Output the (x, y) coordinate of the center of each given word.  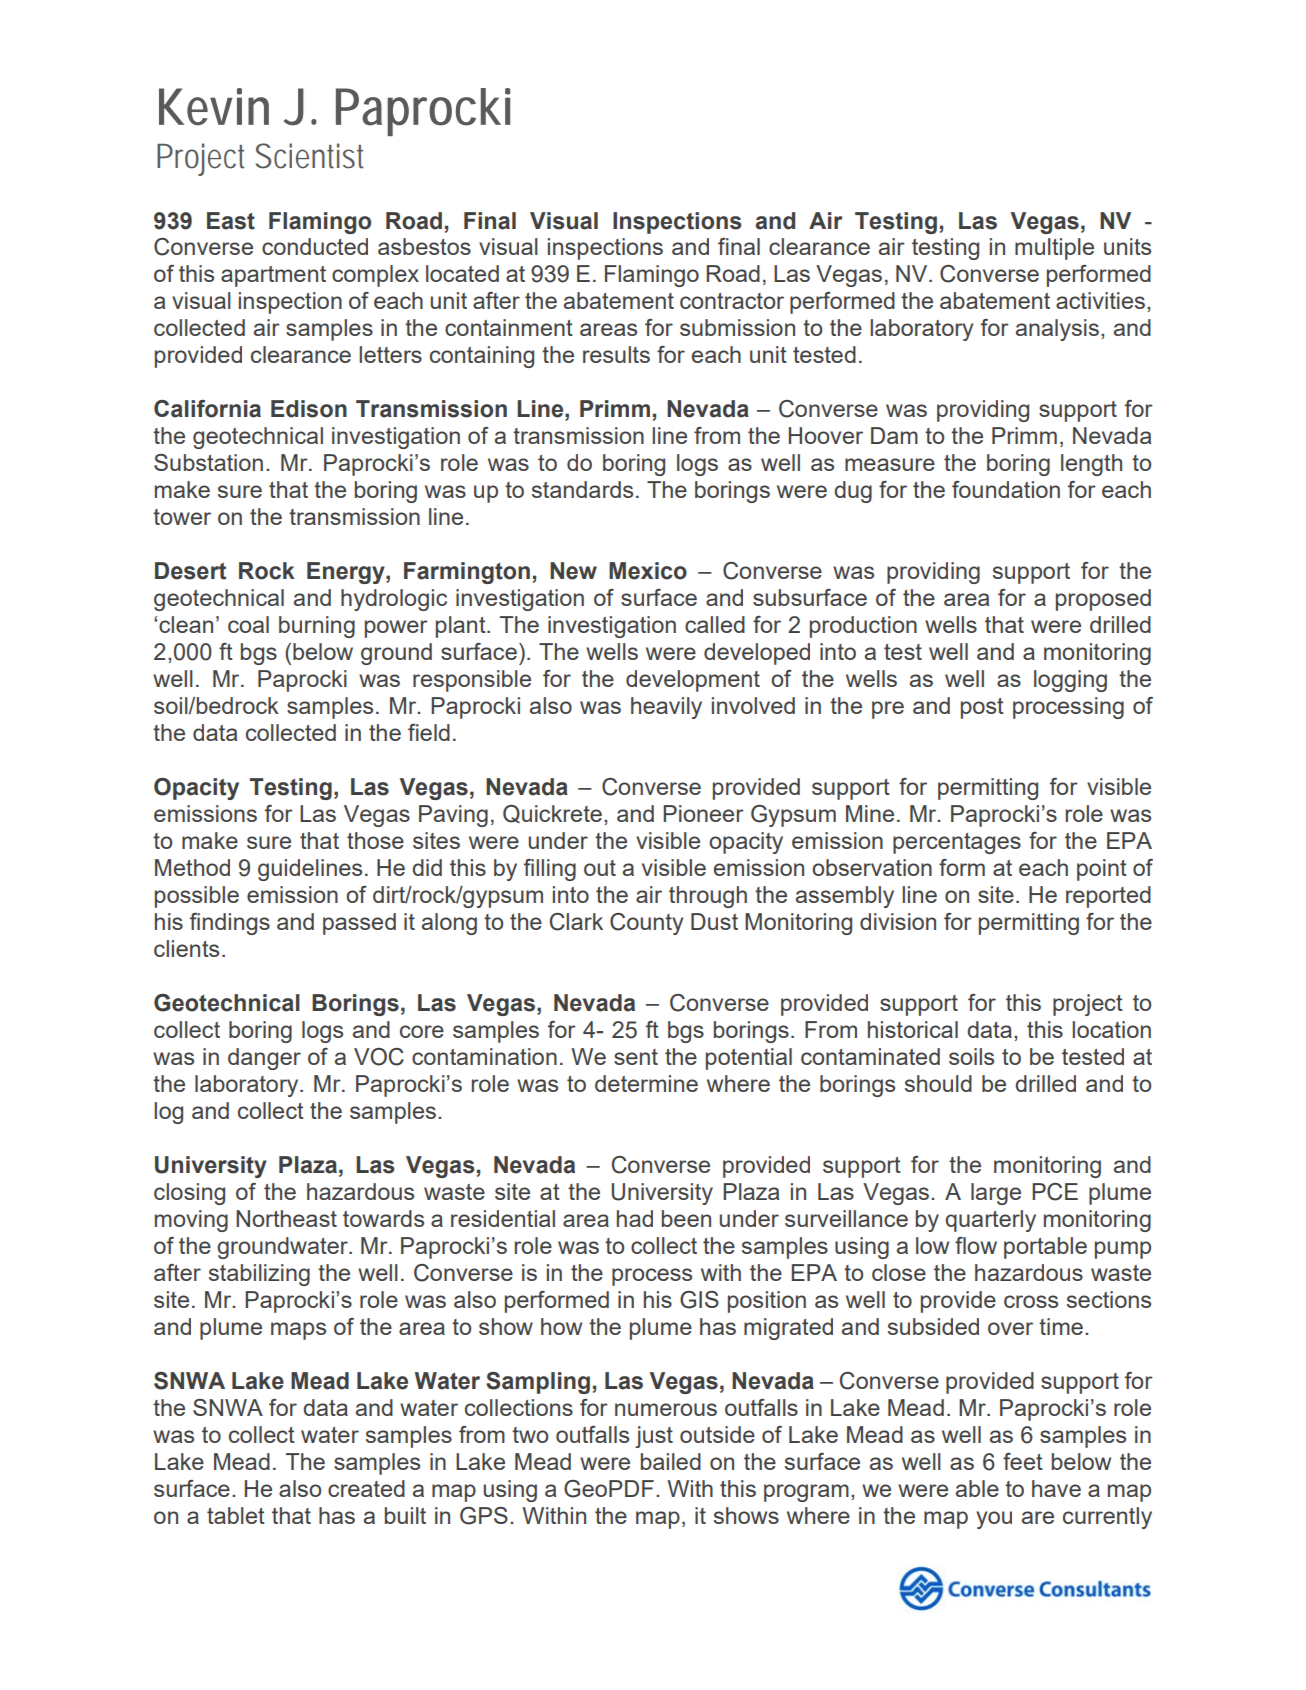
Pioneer (703, 813)
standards (582, 489)
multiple (1054, 249)
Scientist (309, 156)
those (375, 840)
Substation (208, 462)
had (635, 1218)
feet (1023, 1461)
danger (264, 1059)
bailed (671, 1461)
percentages (957, 843)
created (366, 1488)
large (996, 1194)
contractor (732, 301)
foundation (1006, 489)
